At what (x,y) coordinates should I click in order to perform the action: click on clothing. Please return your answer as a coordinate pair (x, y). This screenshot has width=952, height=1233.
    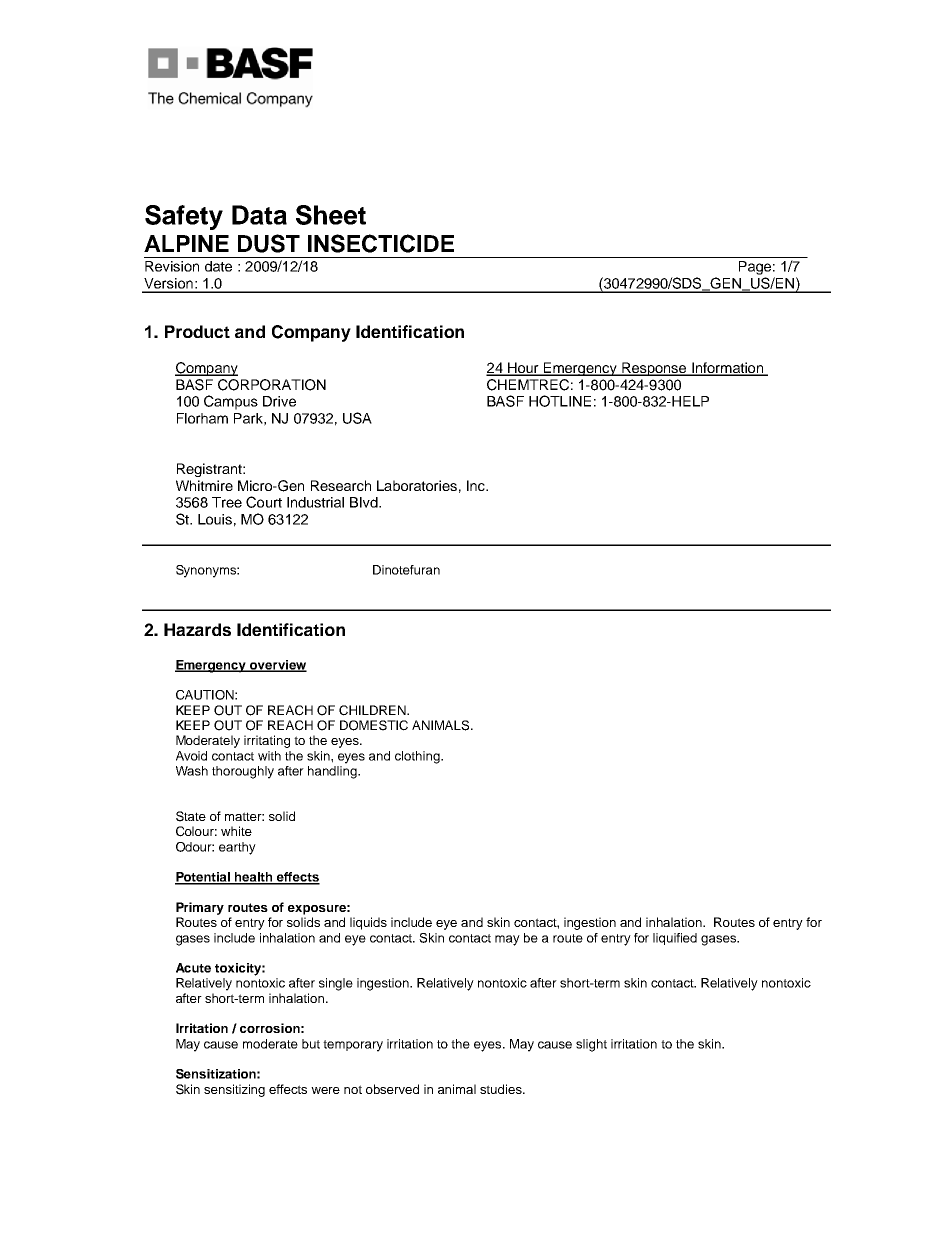
    Looking at the image, I should click on (418, 757).
